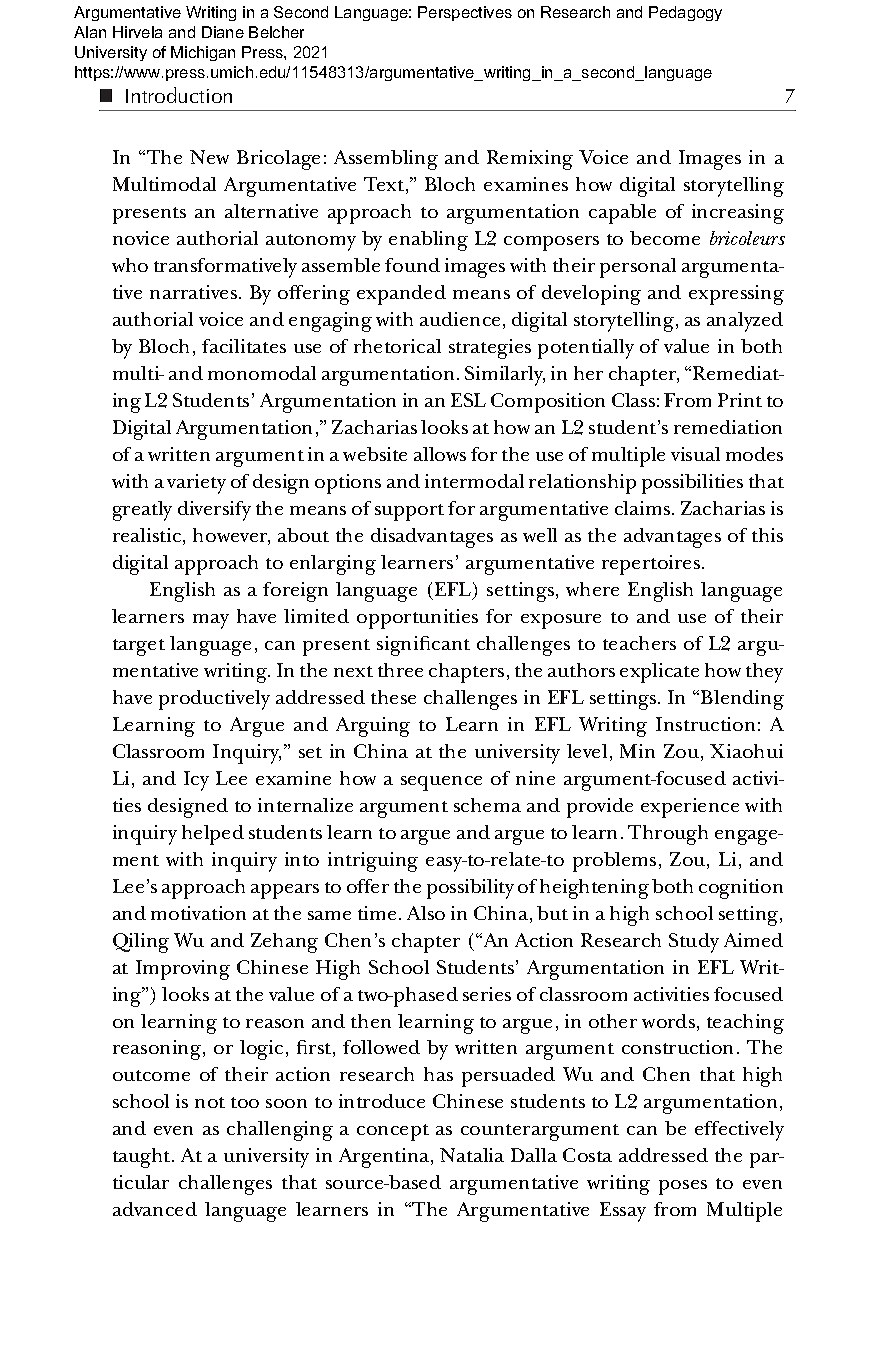 The image size is (896, 1345). Describe the element at coordinates (695, 454) in the screenshot. I see `visual` at that location.
